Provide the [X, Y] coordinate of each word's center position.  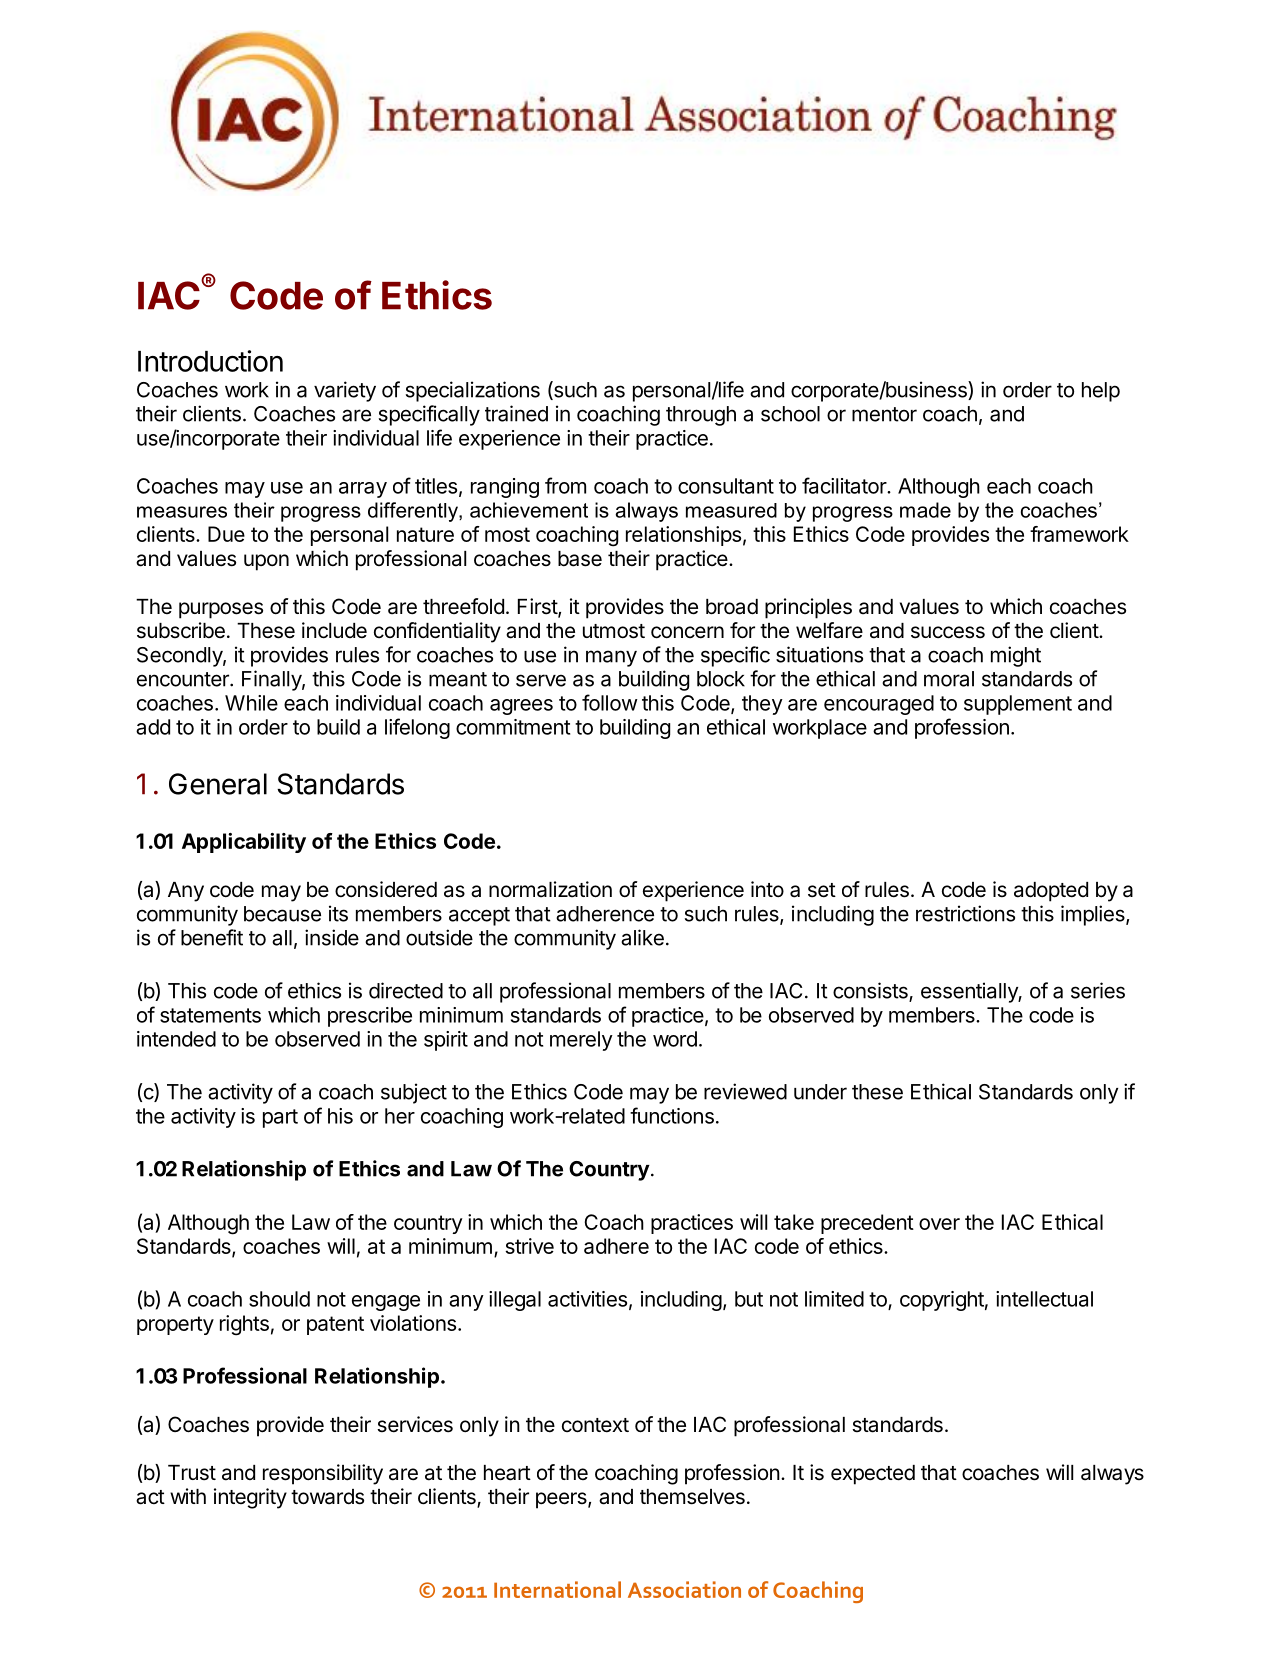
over [939, 1224]
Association [684, 1589]
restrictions [965, 913]
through [701, 416]
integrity [250, 1498]
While [251, 703]
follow [610, 702]
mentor [884, 414]
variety [345, 391]
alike [642, 937]
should [279, 1299]
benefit [212, 937]
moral [949, 679]
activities [587, 1299]
